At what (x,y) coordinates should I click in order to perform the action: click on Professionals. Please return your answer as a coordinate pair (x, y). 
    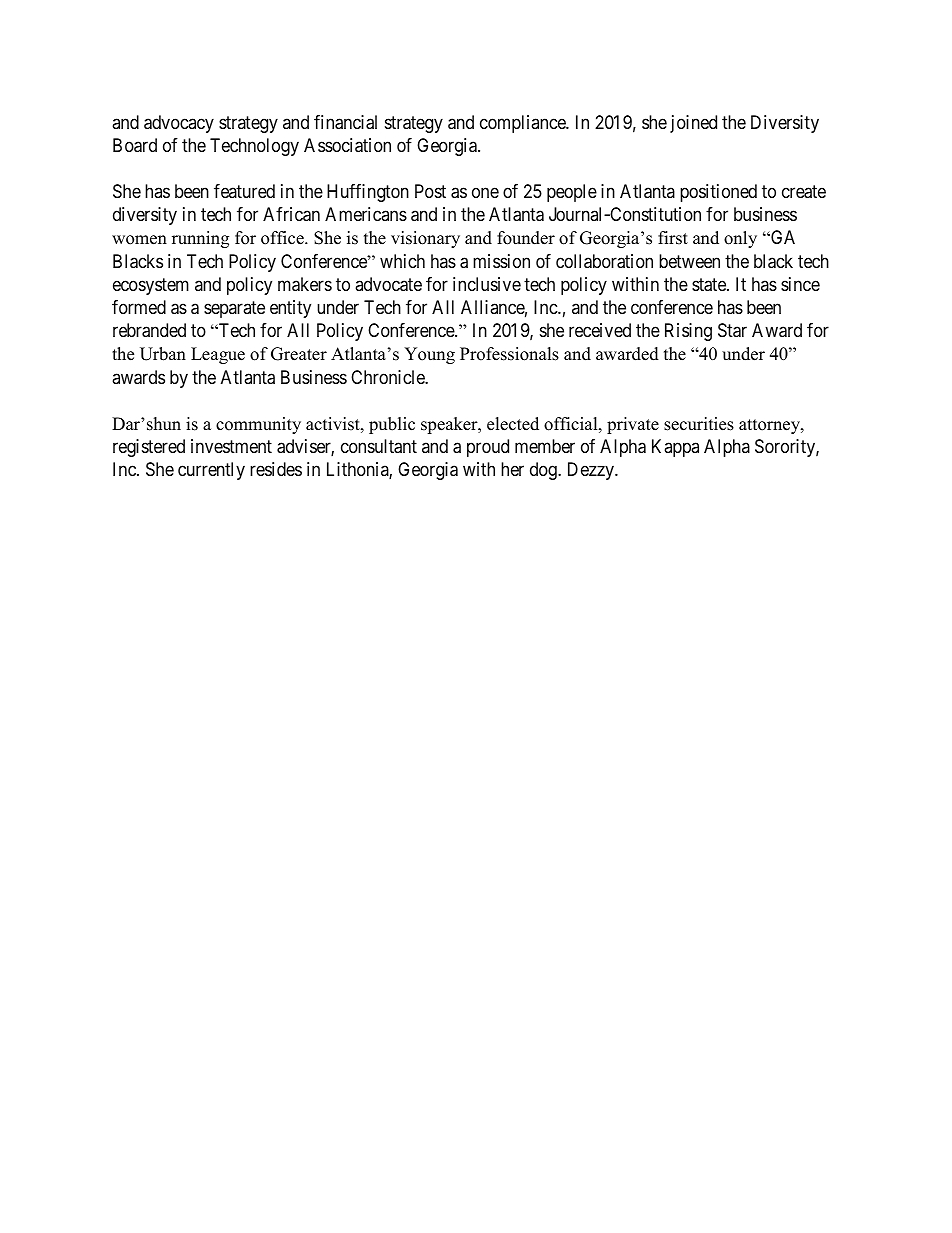
    Looking at the image, I should click on (509, 354).
